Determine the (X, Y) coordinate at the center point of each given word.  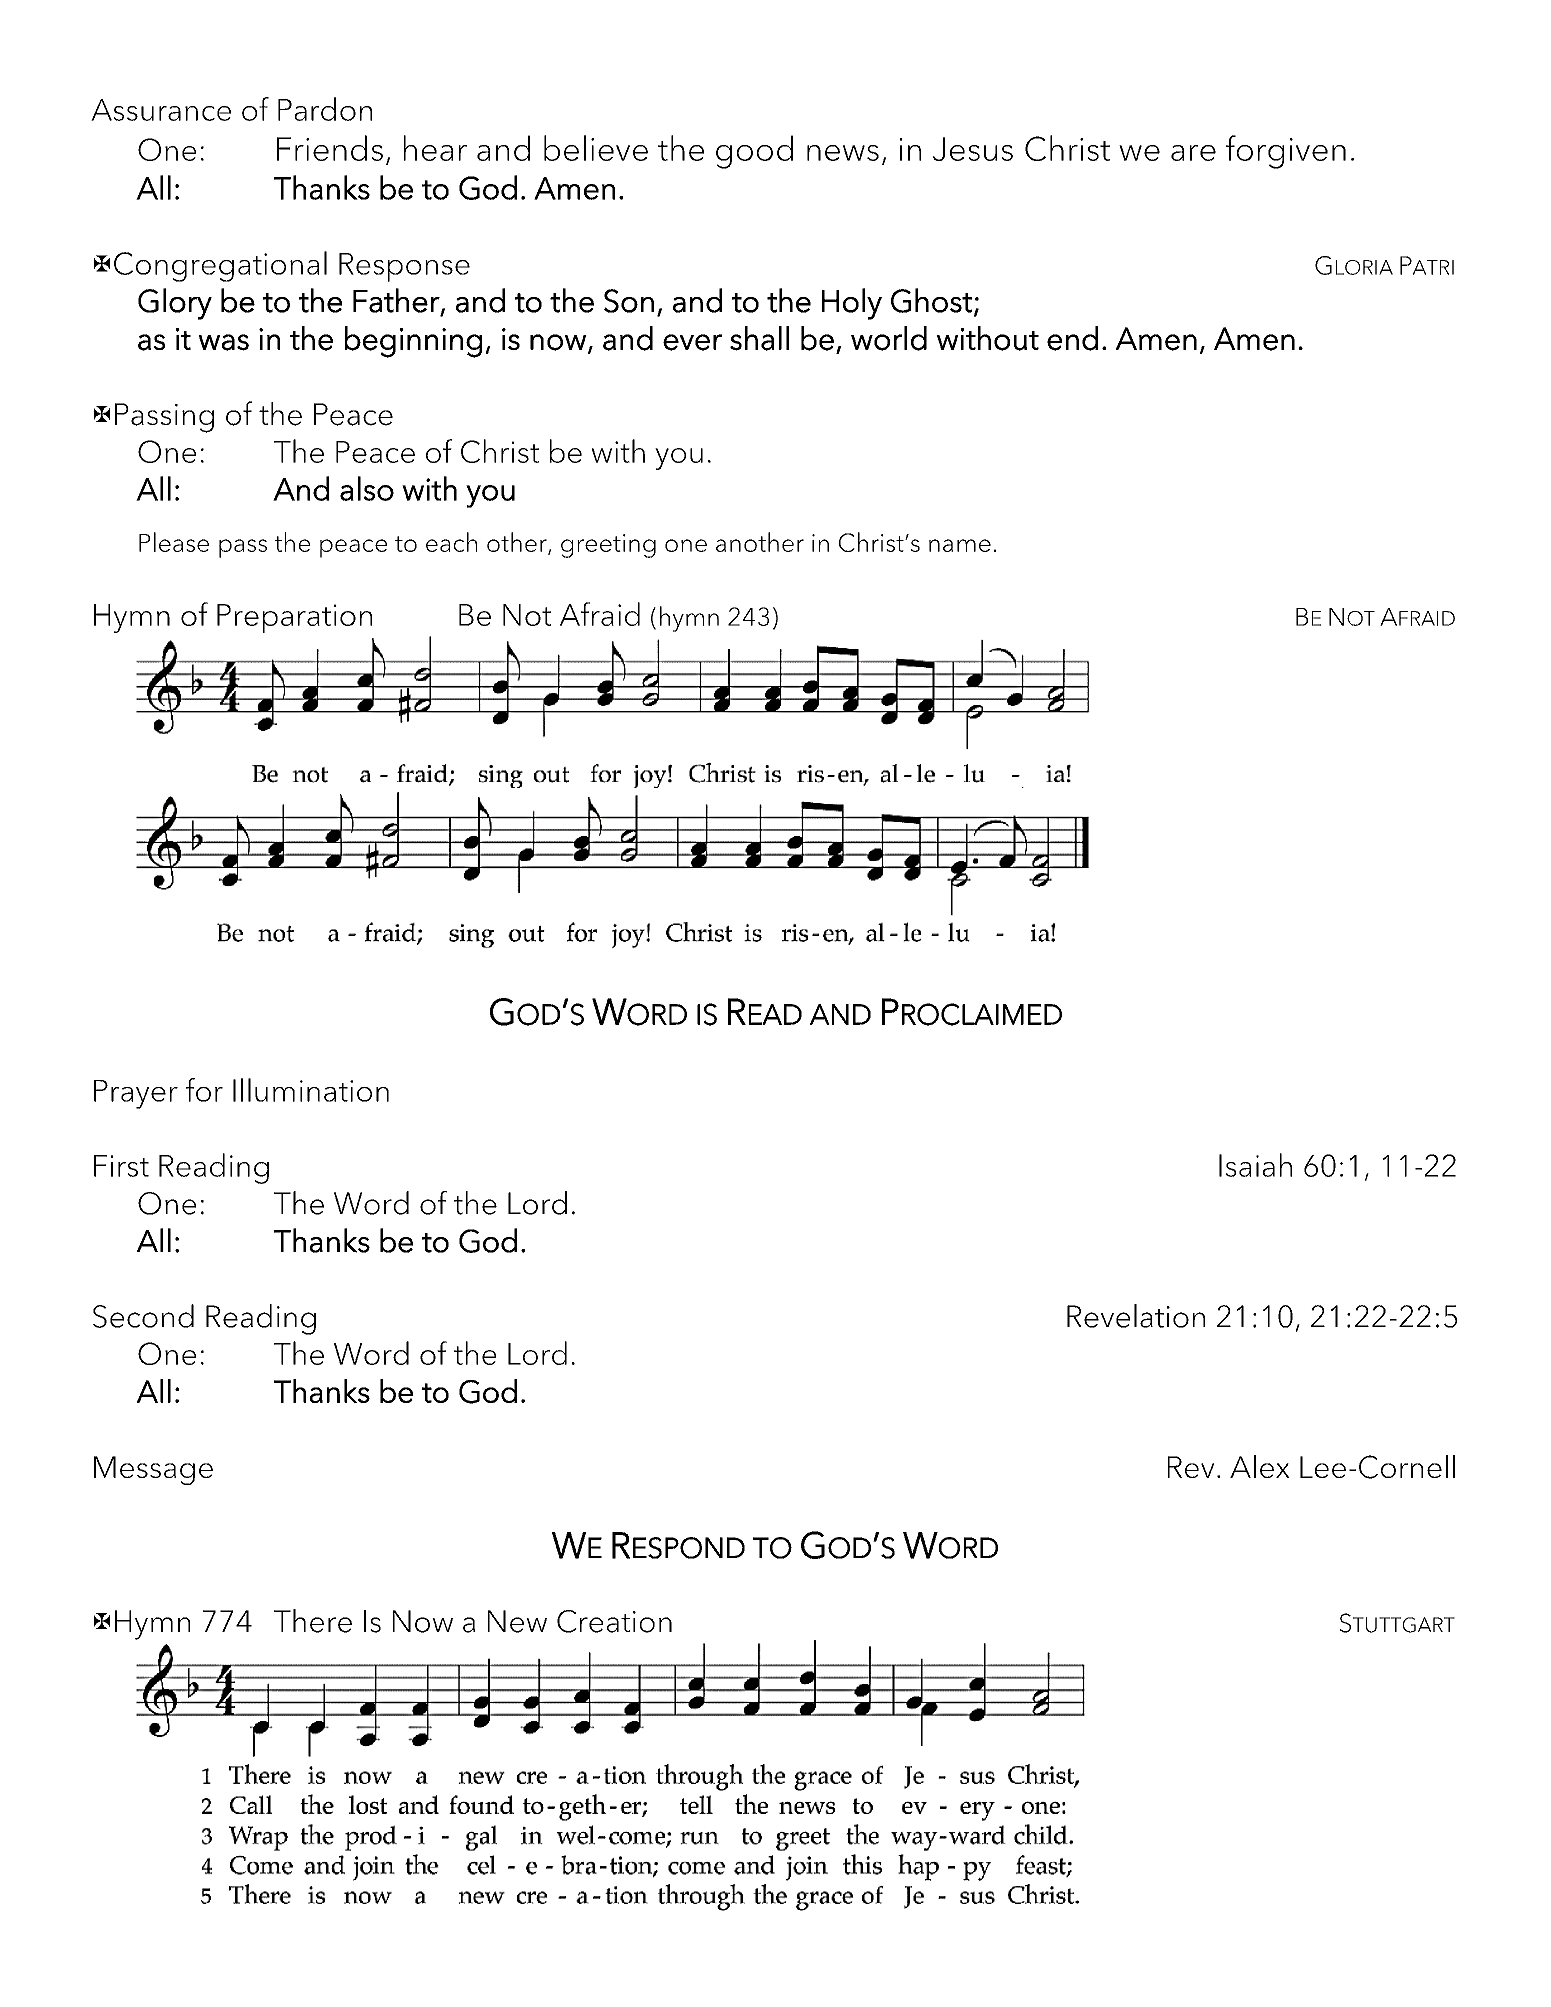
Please (174, 542)
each (451, 542)
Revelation (1136, 1316)
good (754, 152)
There (313, 1621)
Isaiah (1255, 1165)
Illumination (311, 1090)
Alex (1260, 1466)
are (1193, 153)
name (960, 545)
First (121, 1166)
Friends (330, 148)
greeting (608, 546)
